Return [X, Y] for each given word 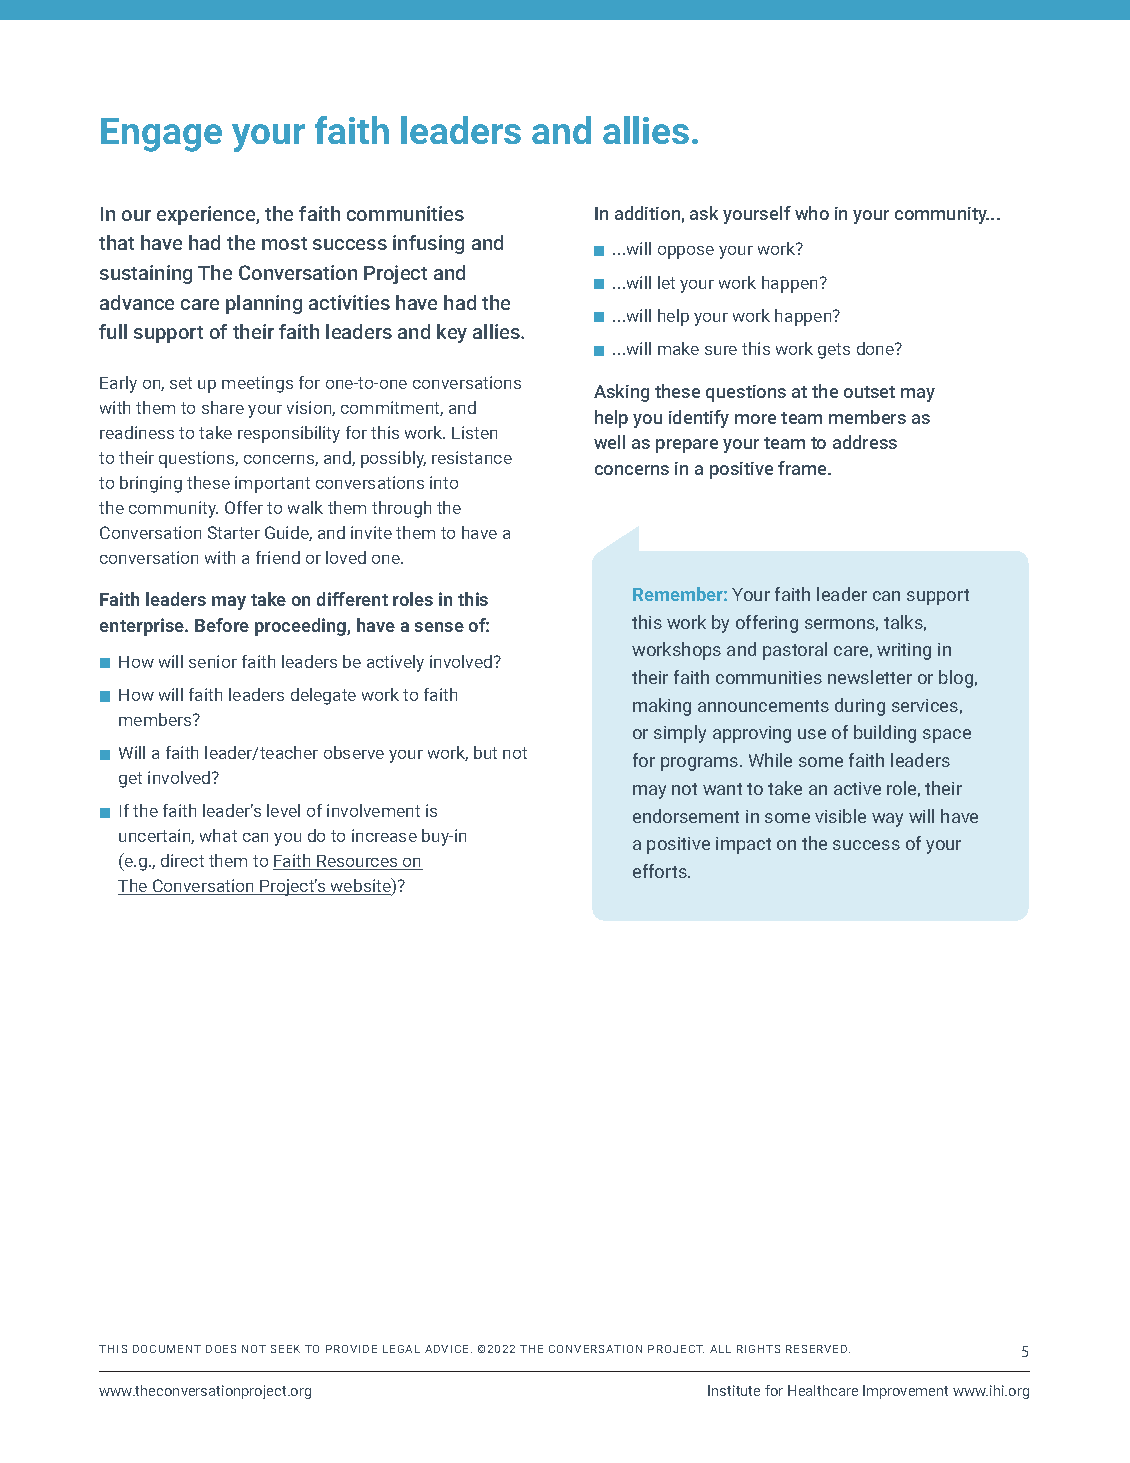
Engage [161, 135]
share [223, 407]
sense [439, 627]
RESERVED [818, 1349]
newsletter [870, 677]
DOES [221, 1349]
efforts [661, 871]
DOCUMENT [167, 1349]
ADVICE [448, 1349]
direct [182, 860]
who [812, 213]
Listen [474, 432]
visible [840, 816]
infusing [428, 244]
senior [213, 661]
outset [869, 392]
